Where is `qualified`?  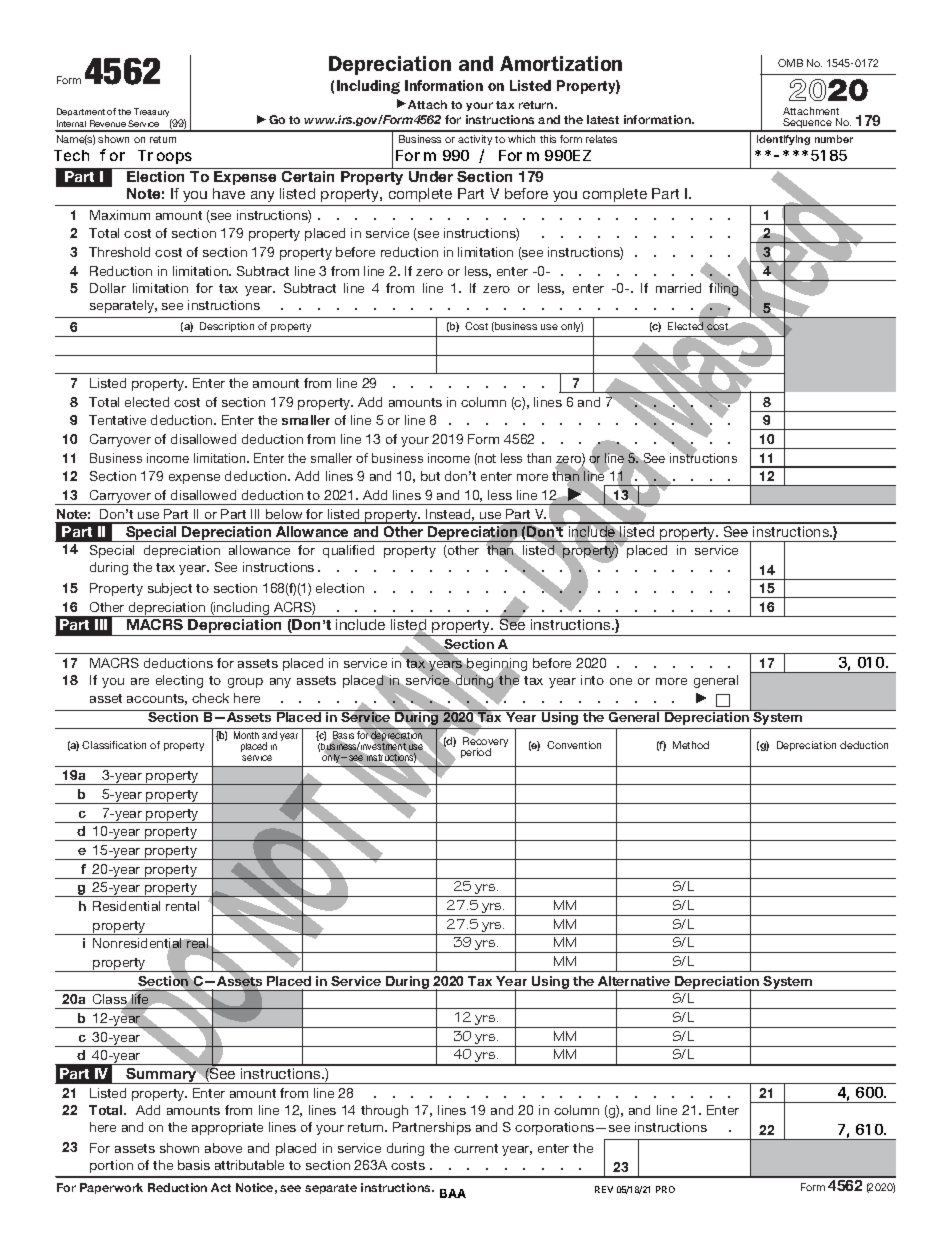 qualified is located at coordinates (348, 551).
